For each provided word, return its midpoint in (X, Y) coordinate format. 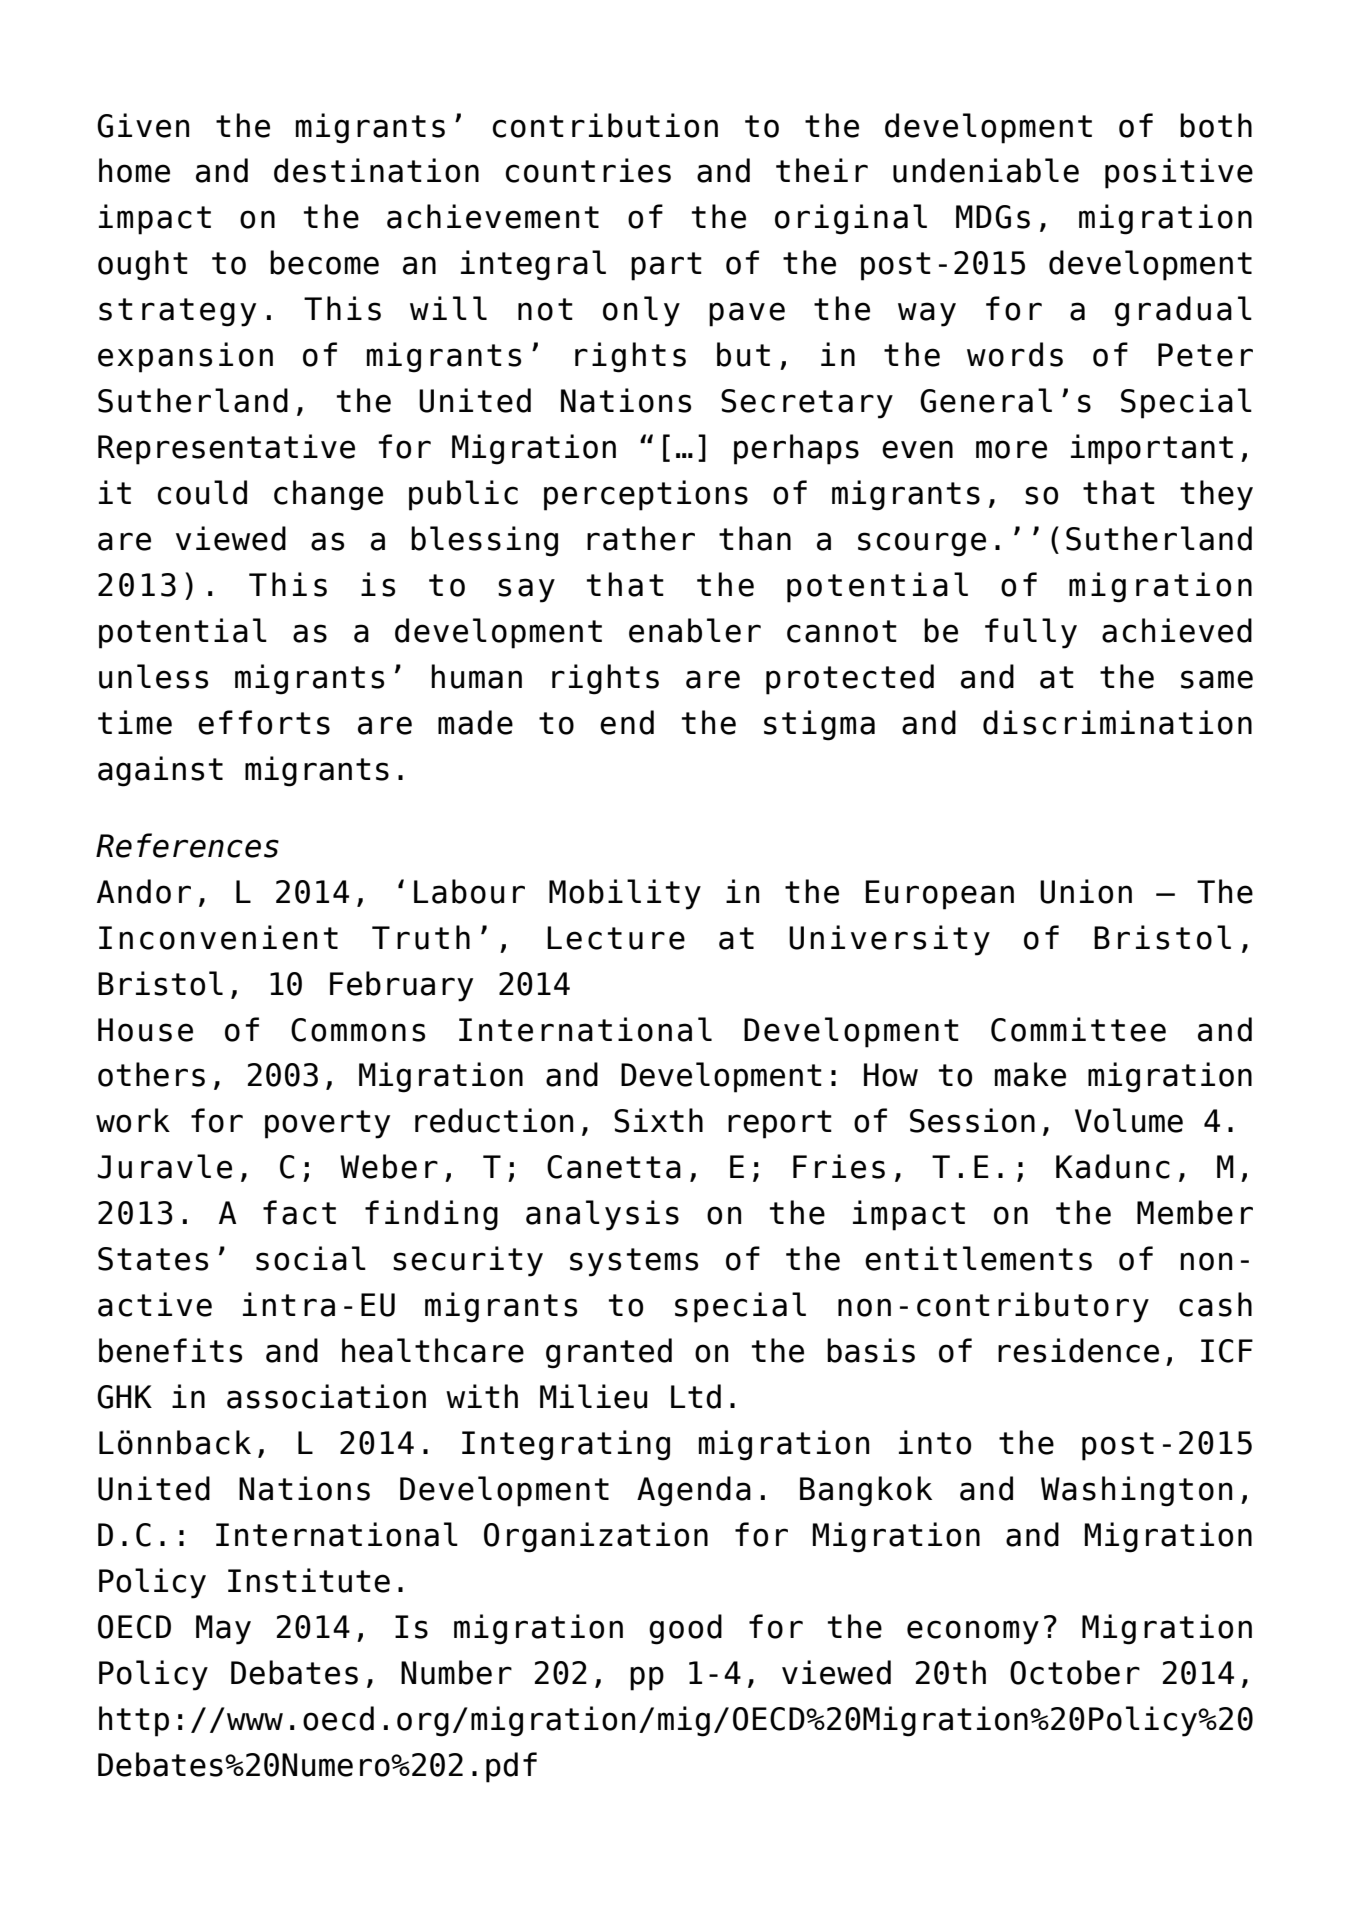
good (685, 1629)
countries (588, 170)
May (223, 1630)
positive (1179, 173)
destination (376, 170)
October (1075, 1672)
